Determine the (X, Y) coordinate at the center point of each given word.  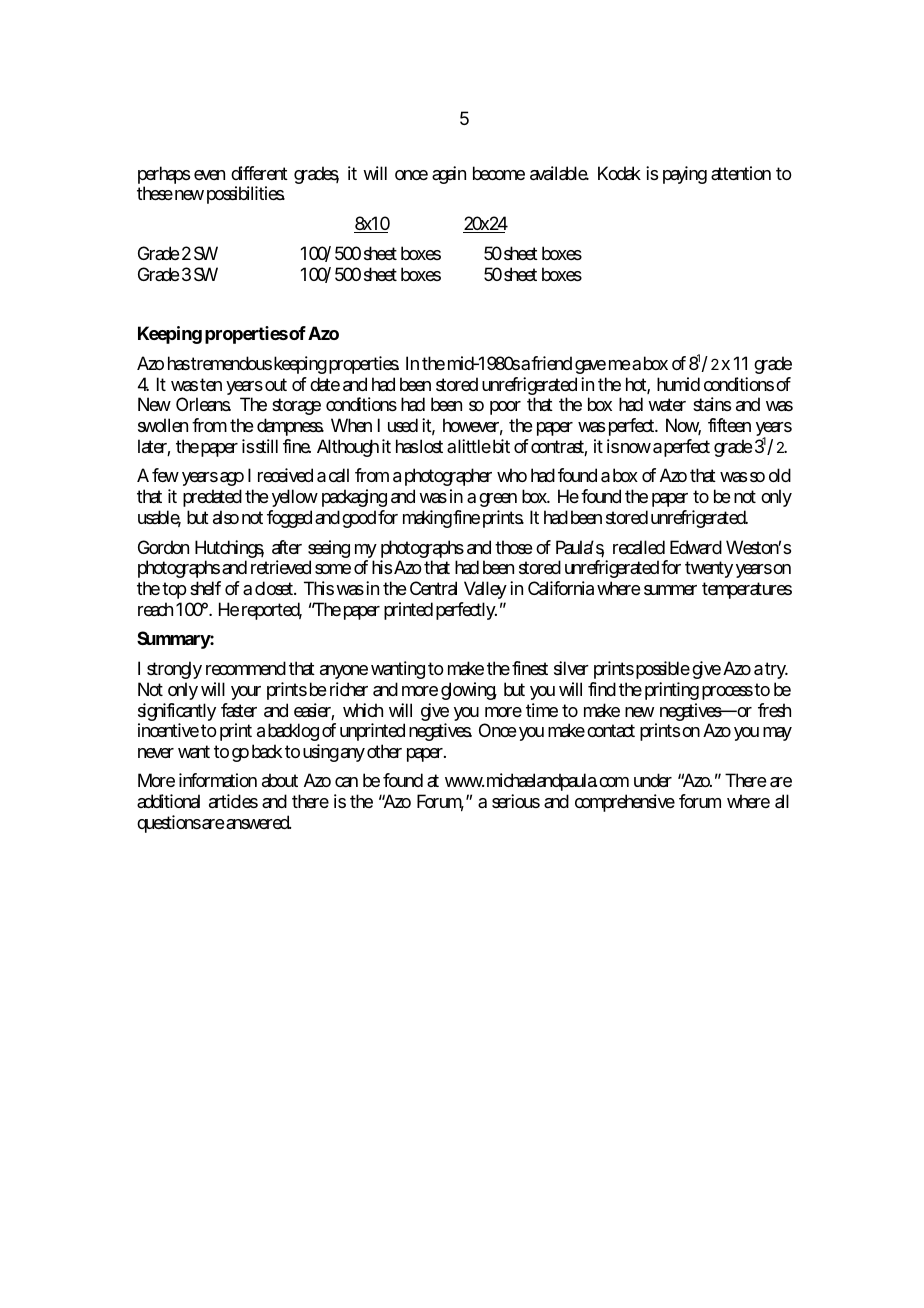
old (780, 475)
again (449, 175)
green (498, 502)
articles (233, 801)
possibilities (246, 195)
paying (685, 175)
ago (232, 481)
